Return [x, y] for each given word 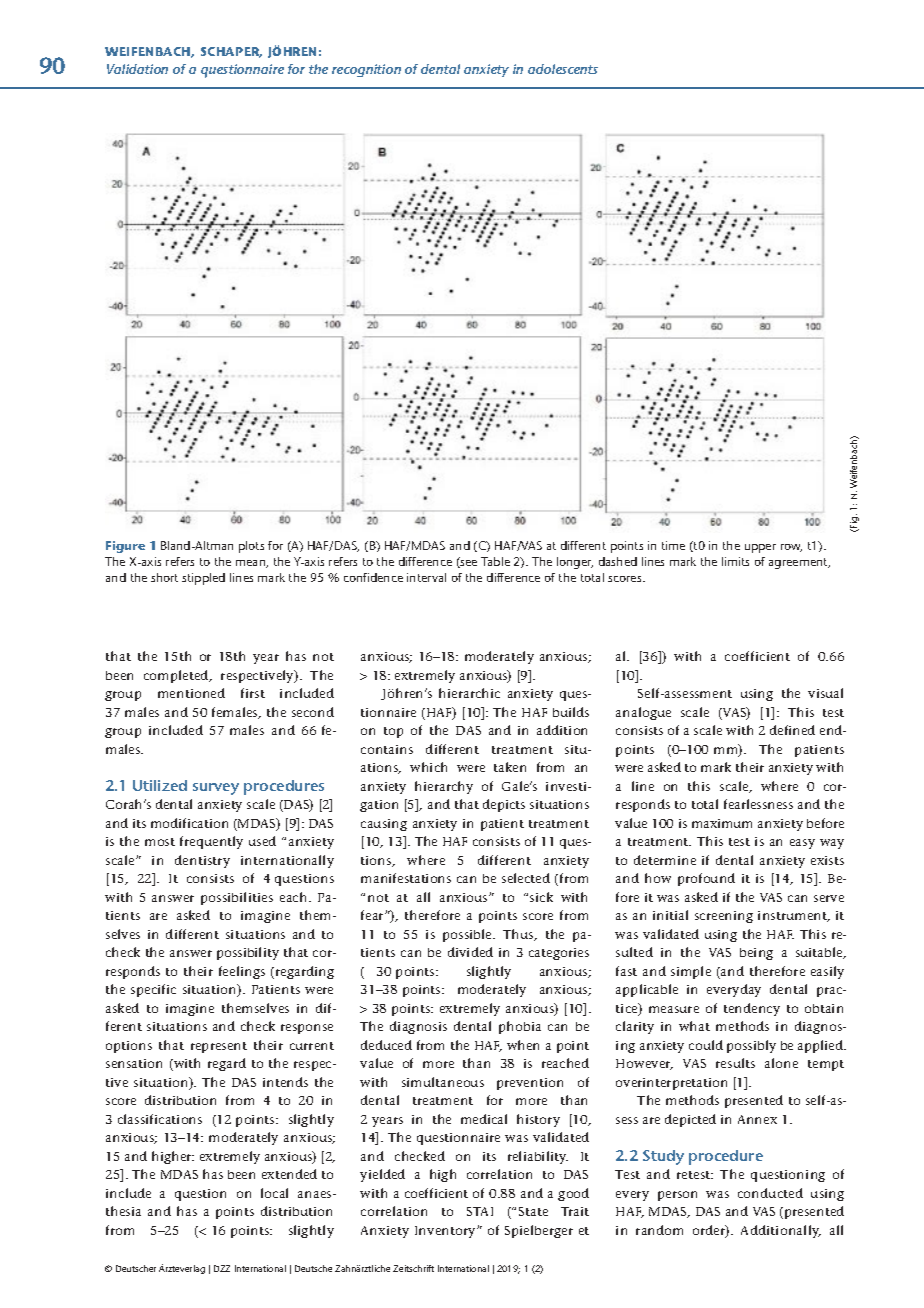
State [533, 1211]
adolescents [563, 69]
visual [825, 693]
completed [177, 676]
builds [571, 712]
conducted [770, 1193]
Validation [137, 69]
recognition [366, 70]
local [274, 1193]
